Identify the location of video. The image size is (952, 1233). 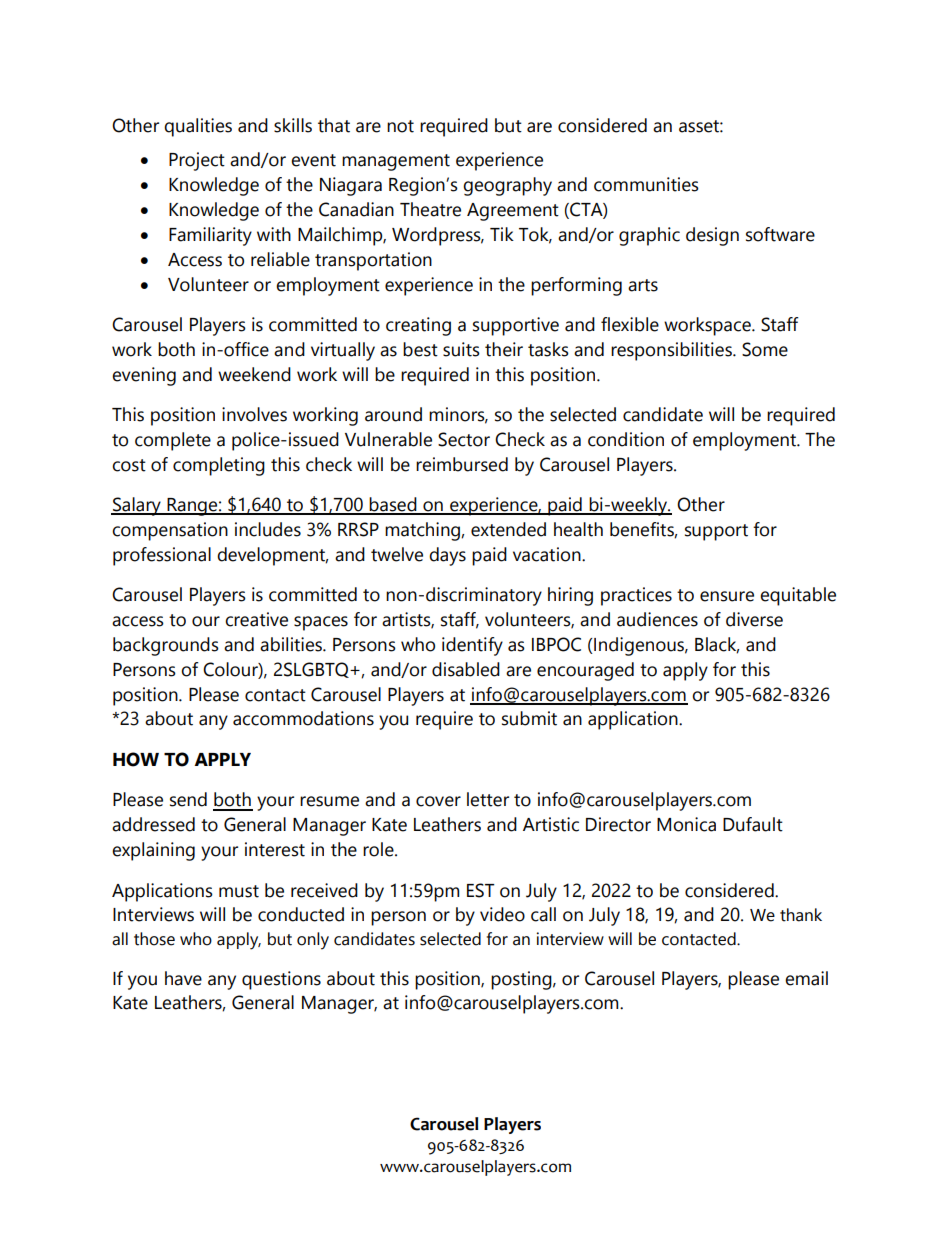
(502, 914).
